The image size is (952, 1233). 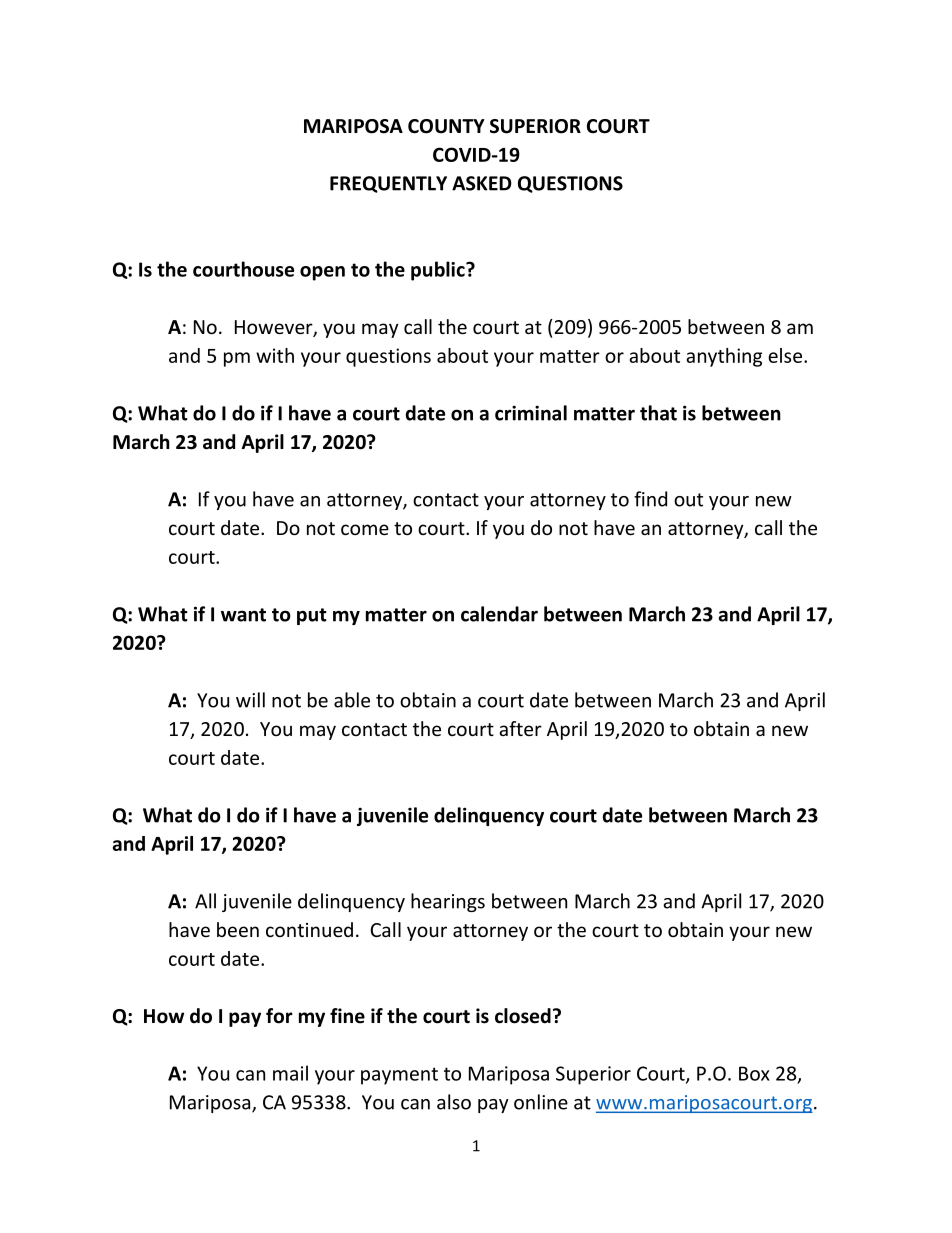 I want to click on anything, so click(x=724, y=357).
